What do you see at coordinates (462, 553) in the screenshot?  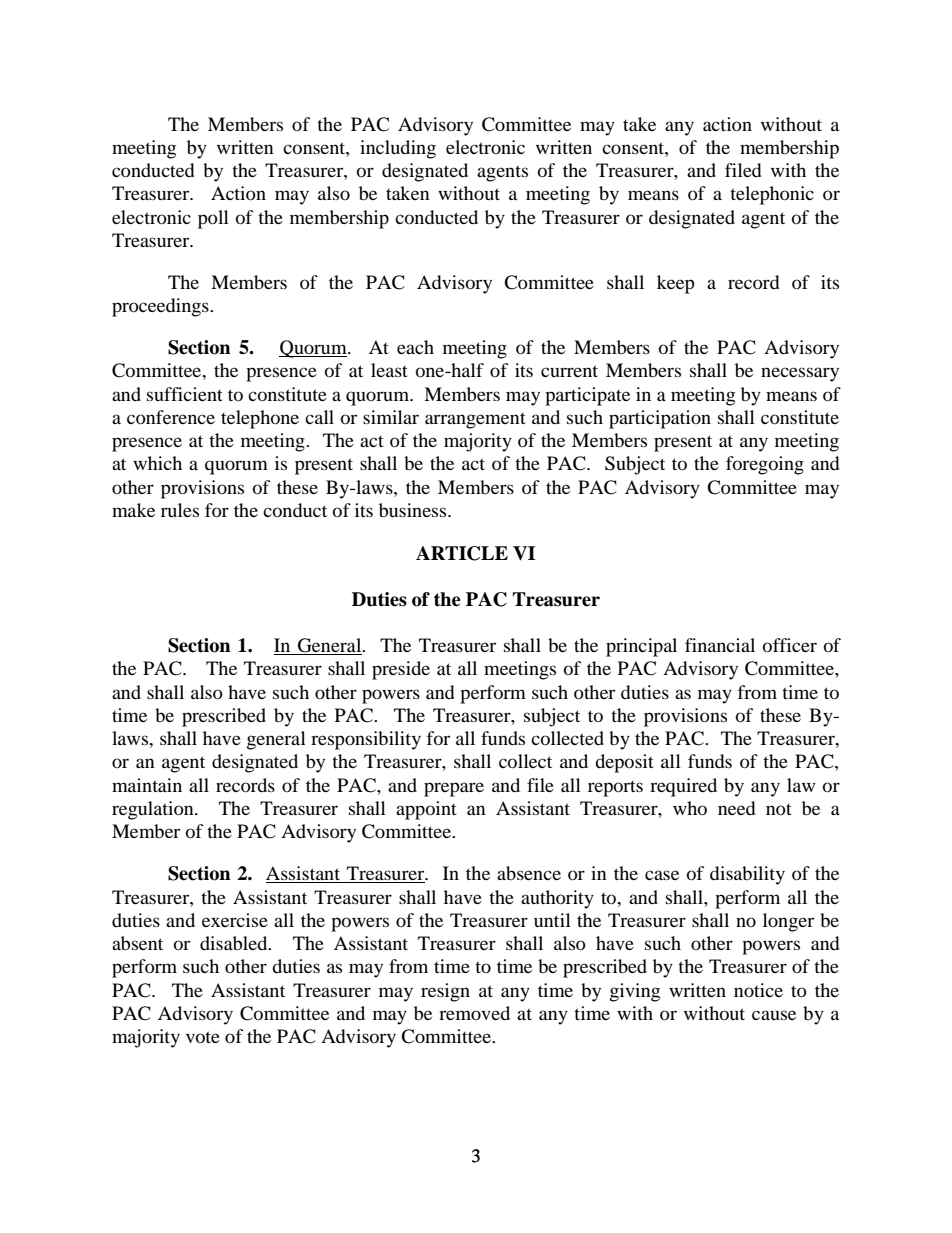 I see `ARTICLE` at bounding box center [462, 553].
